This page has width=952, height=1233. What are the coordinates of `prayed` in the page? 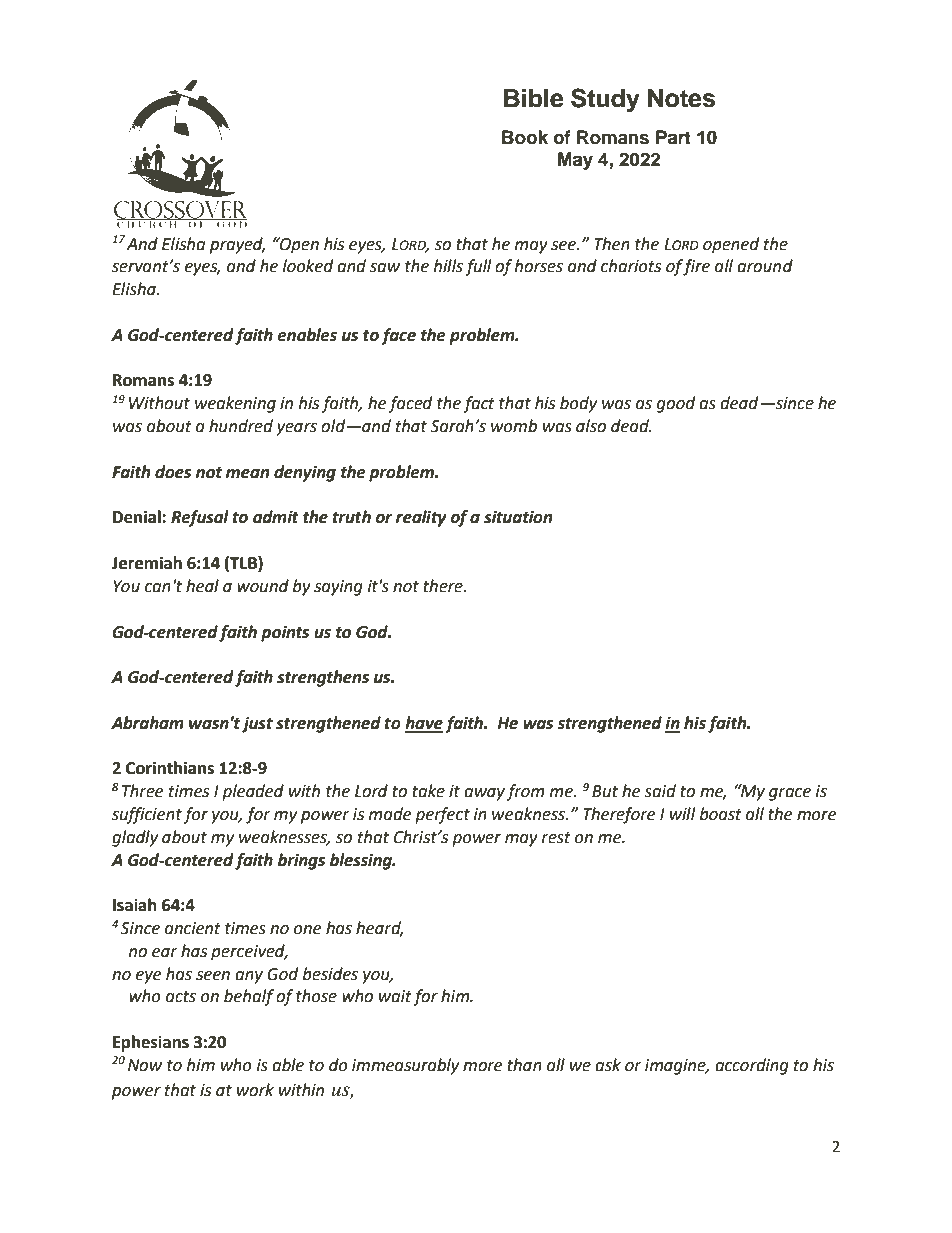 It's located at (237, 245).
